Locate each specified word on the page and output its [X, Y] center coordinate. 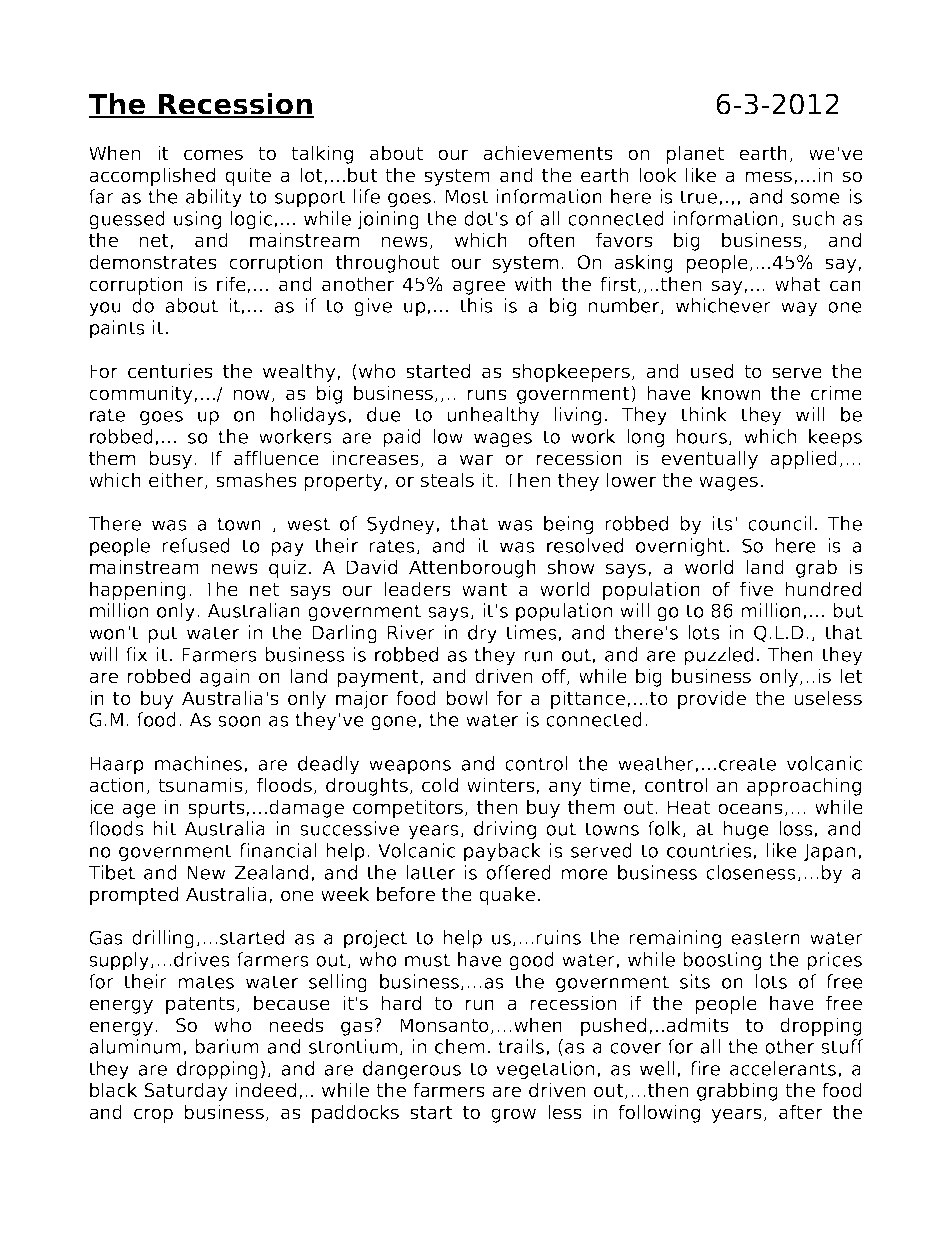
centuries [170, 371]
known [731, 393]
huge [746, 830]
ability [214, 198]
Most [467, 197]
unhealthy [493, 416]
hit [165, 828]
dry [482, 634]
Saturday [186, 1091]
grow [513, 1115]
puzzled [718, 656]
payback [502, 852]
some [815, 198]
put [163, 635]
